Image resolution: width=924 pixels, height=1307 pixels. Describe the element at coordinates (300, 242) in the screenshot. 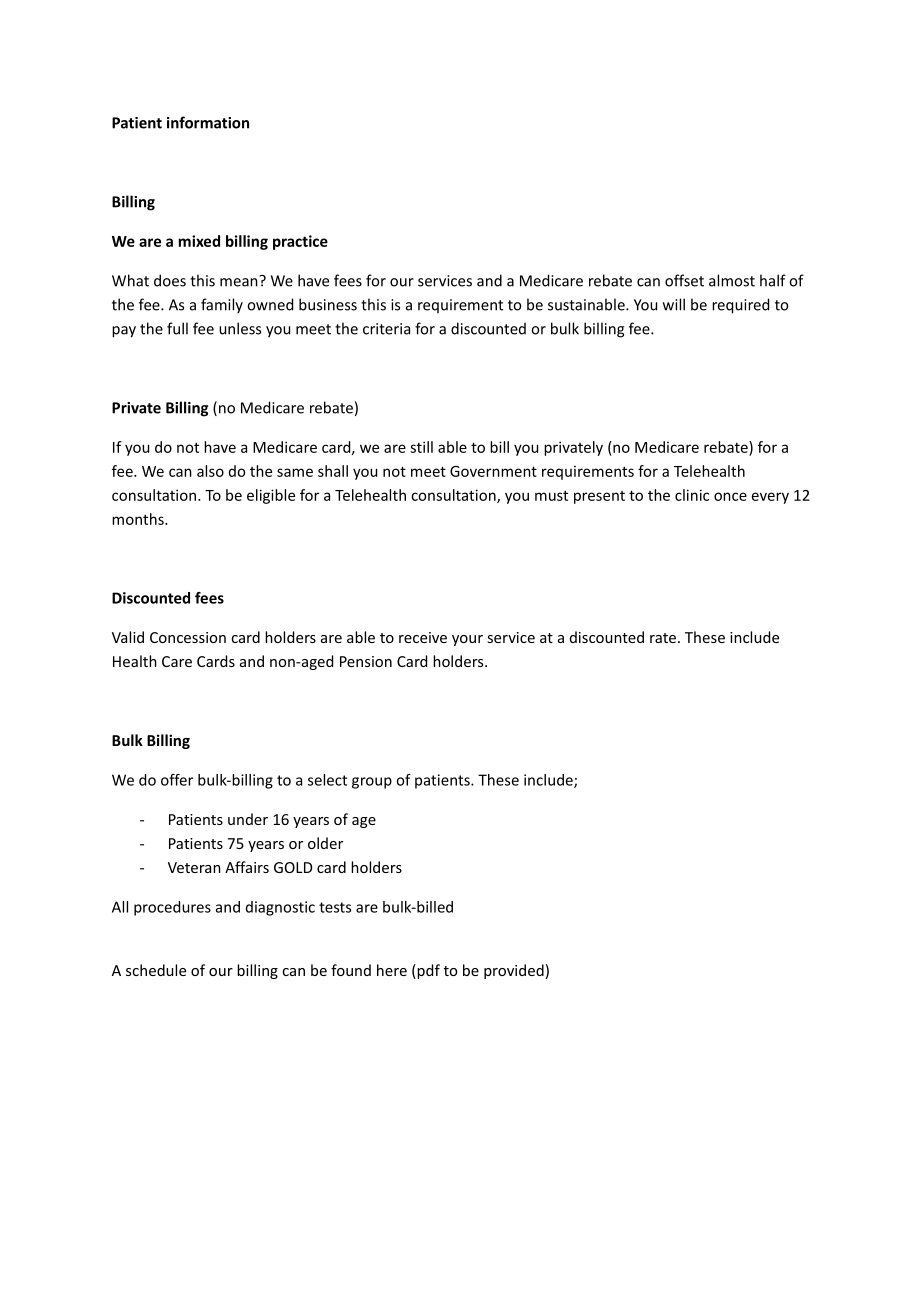

I see `practice` at that location.
